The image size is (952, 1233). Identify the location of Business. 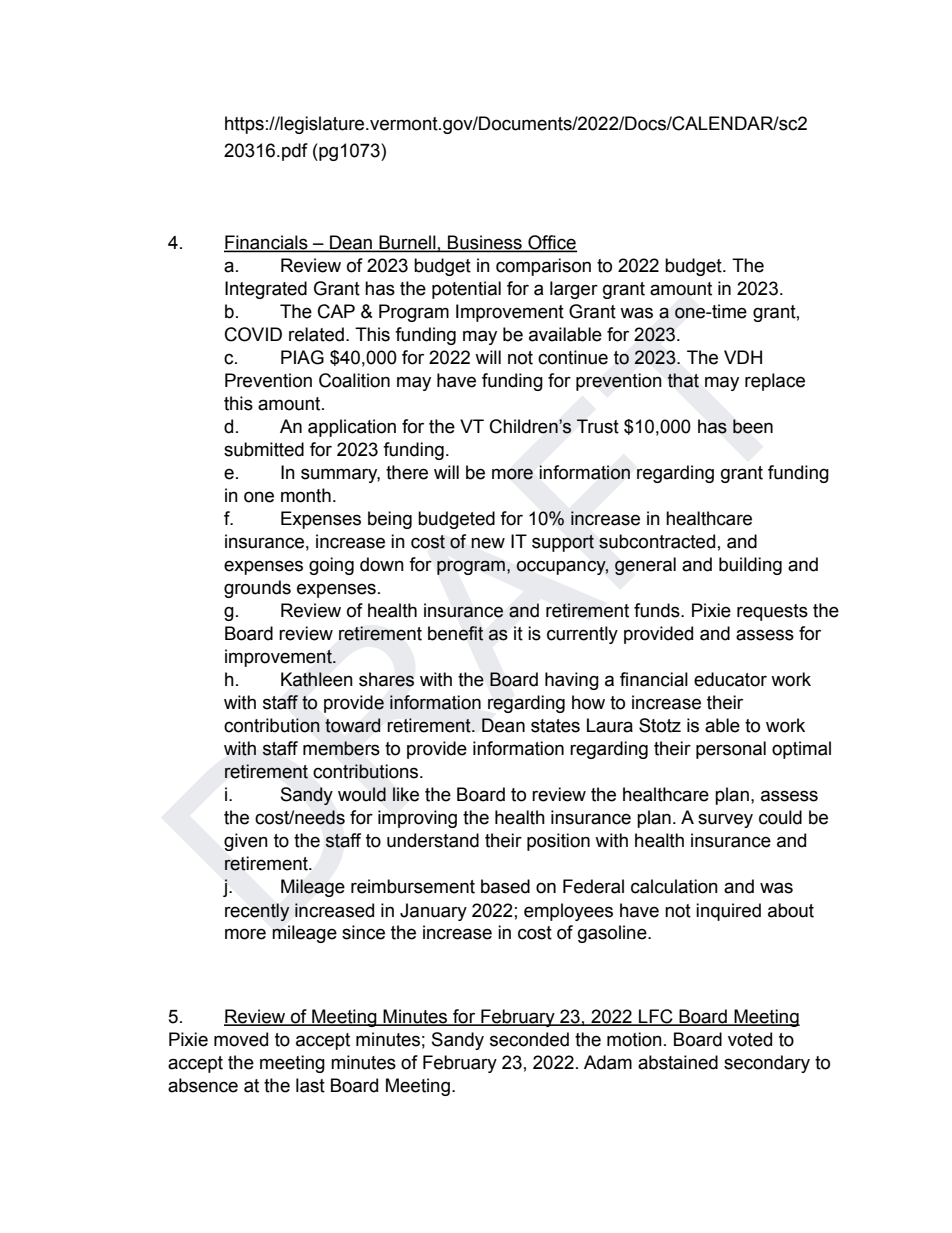
(485, 243).
